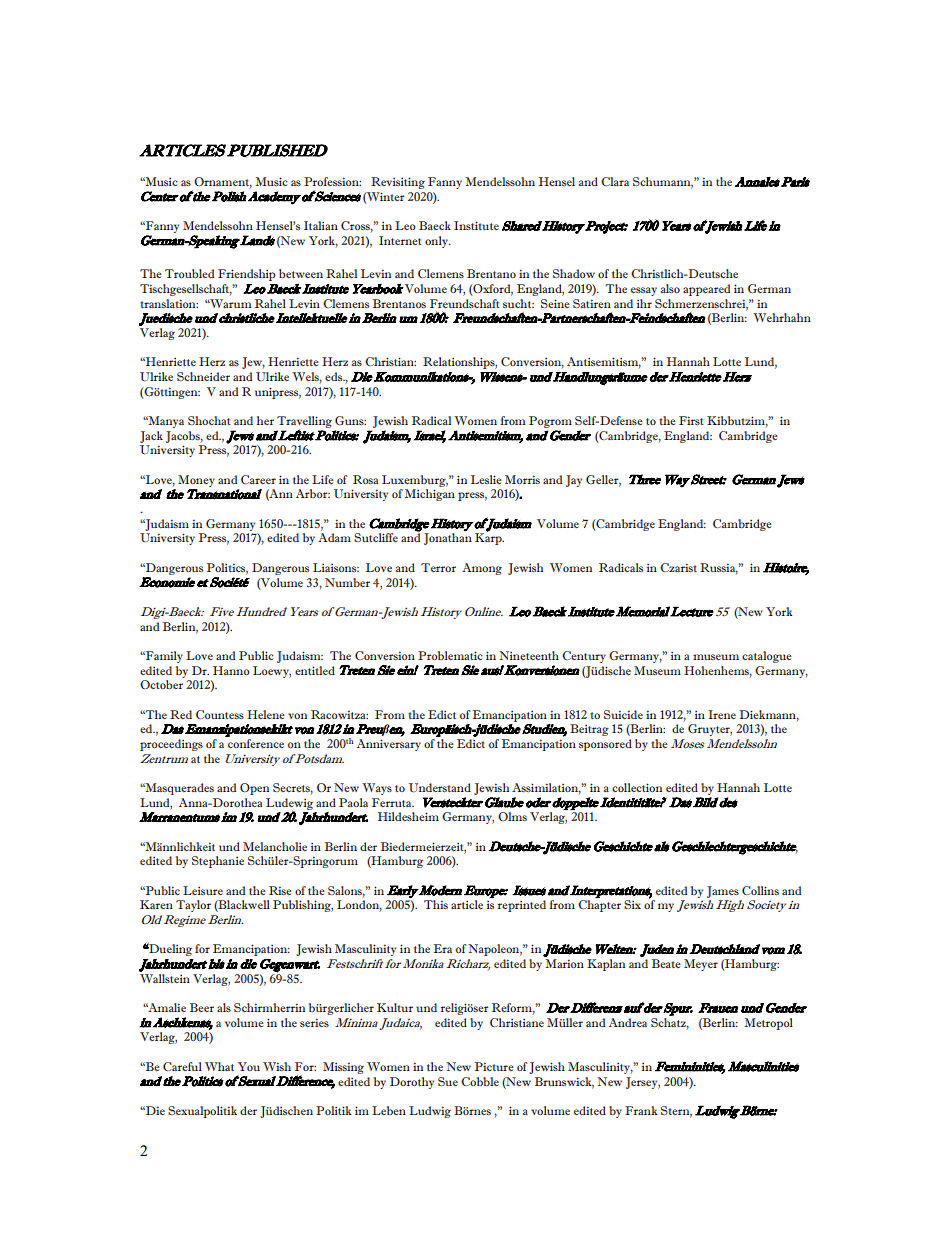 The width and height of the screenshot is (952, 1233). Describe the element at coordinates (641, 1110) in the screenshot. I see `Frank` at that location.
